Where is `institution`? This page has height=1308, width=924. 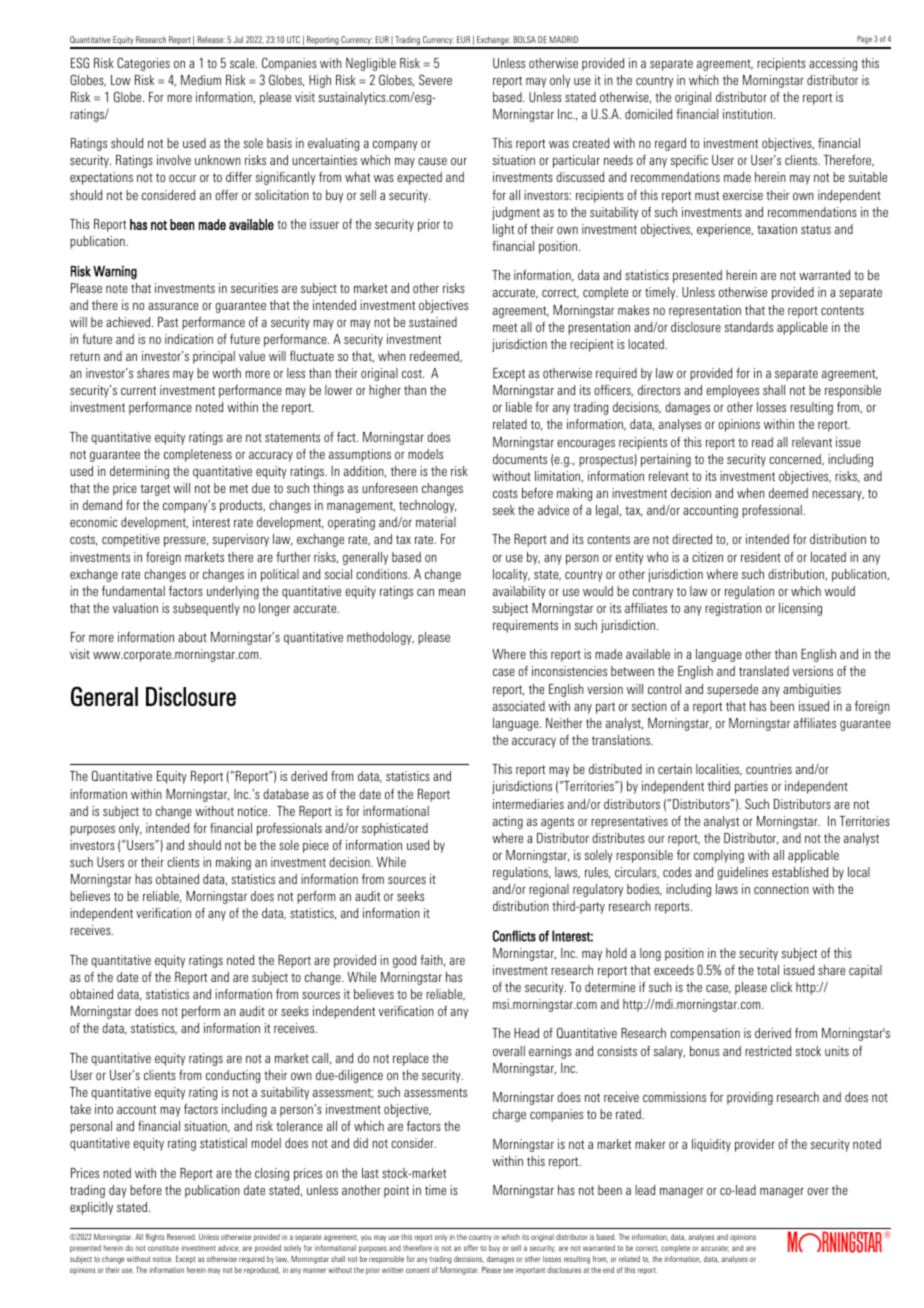
institution is located at coordinates (749, 114).
